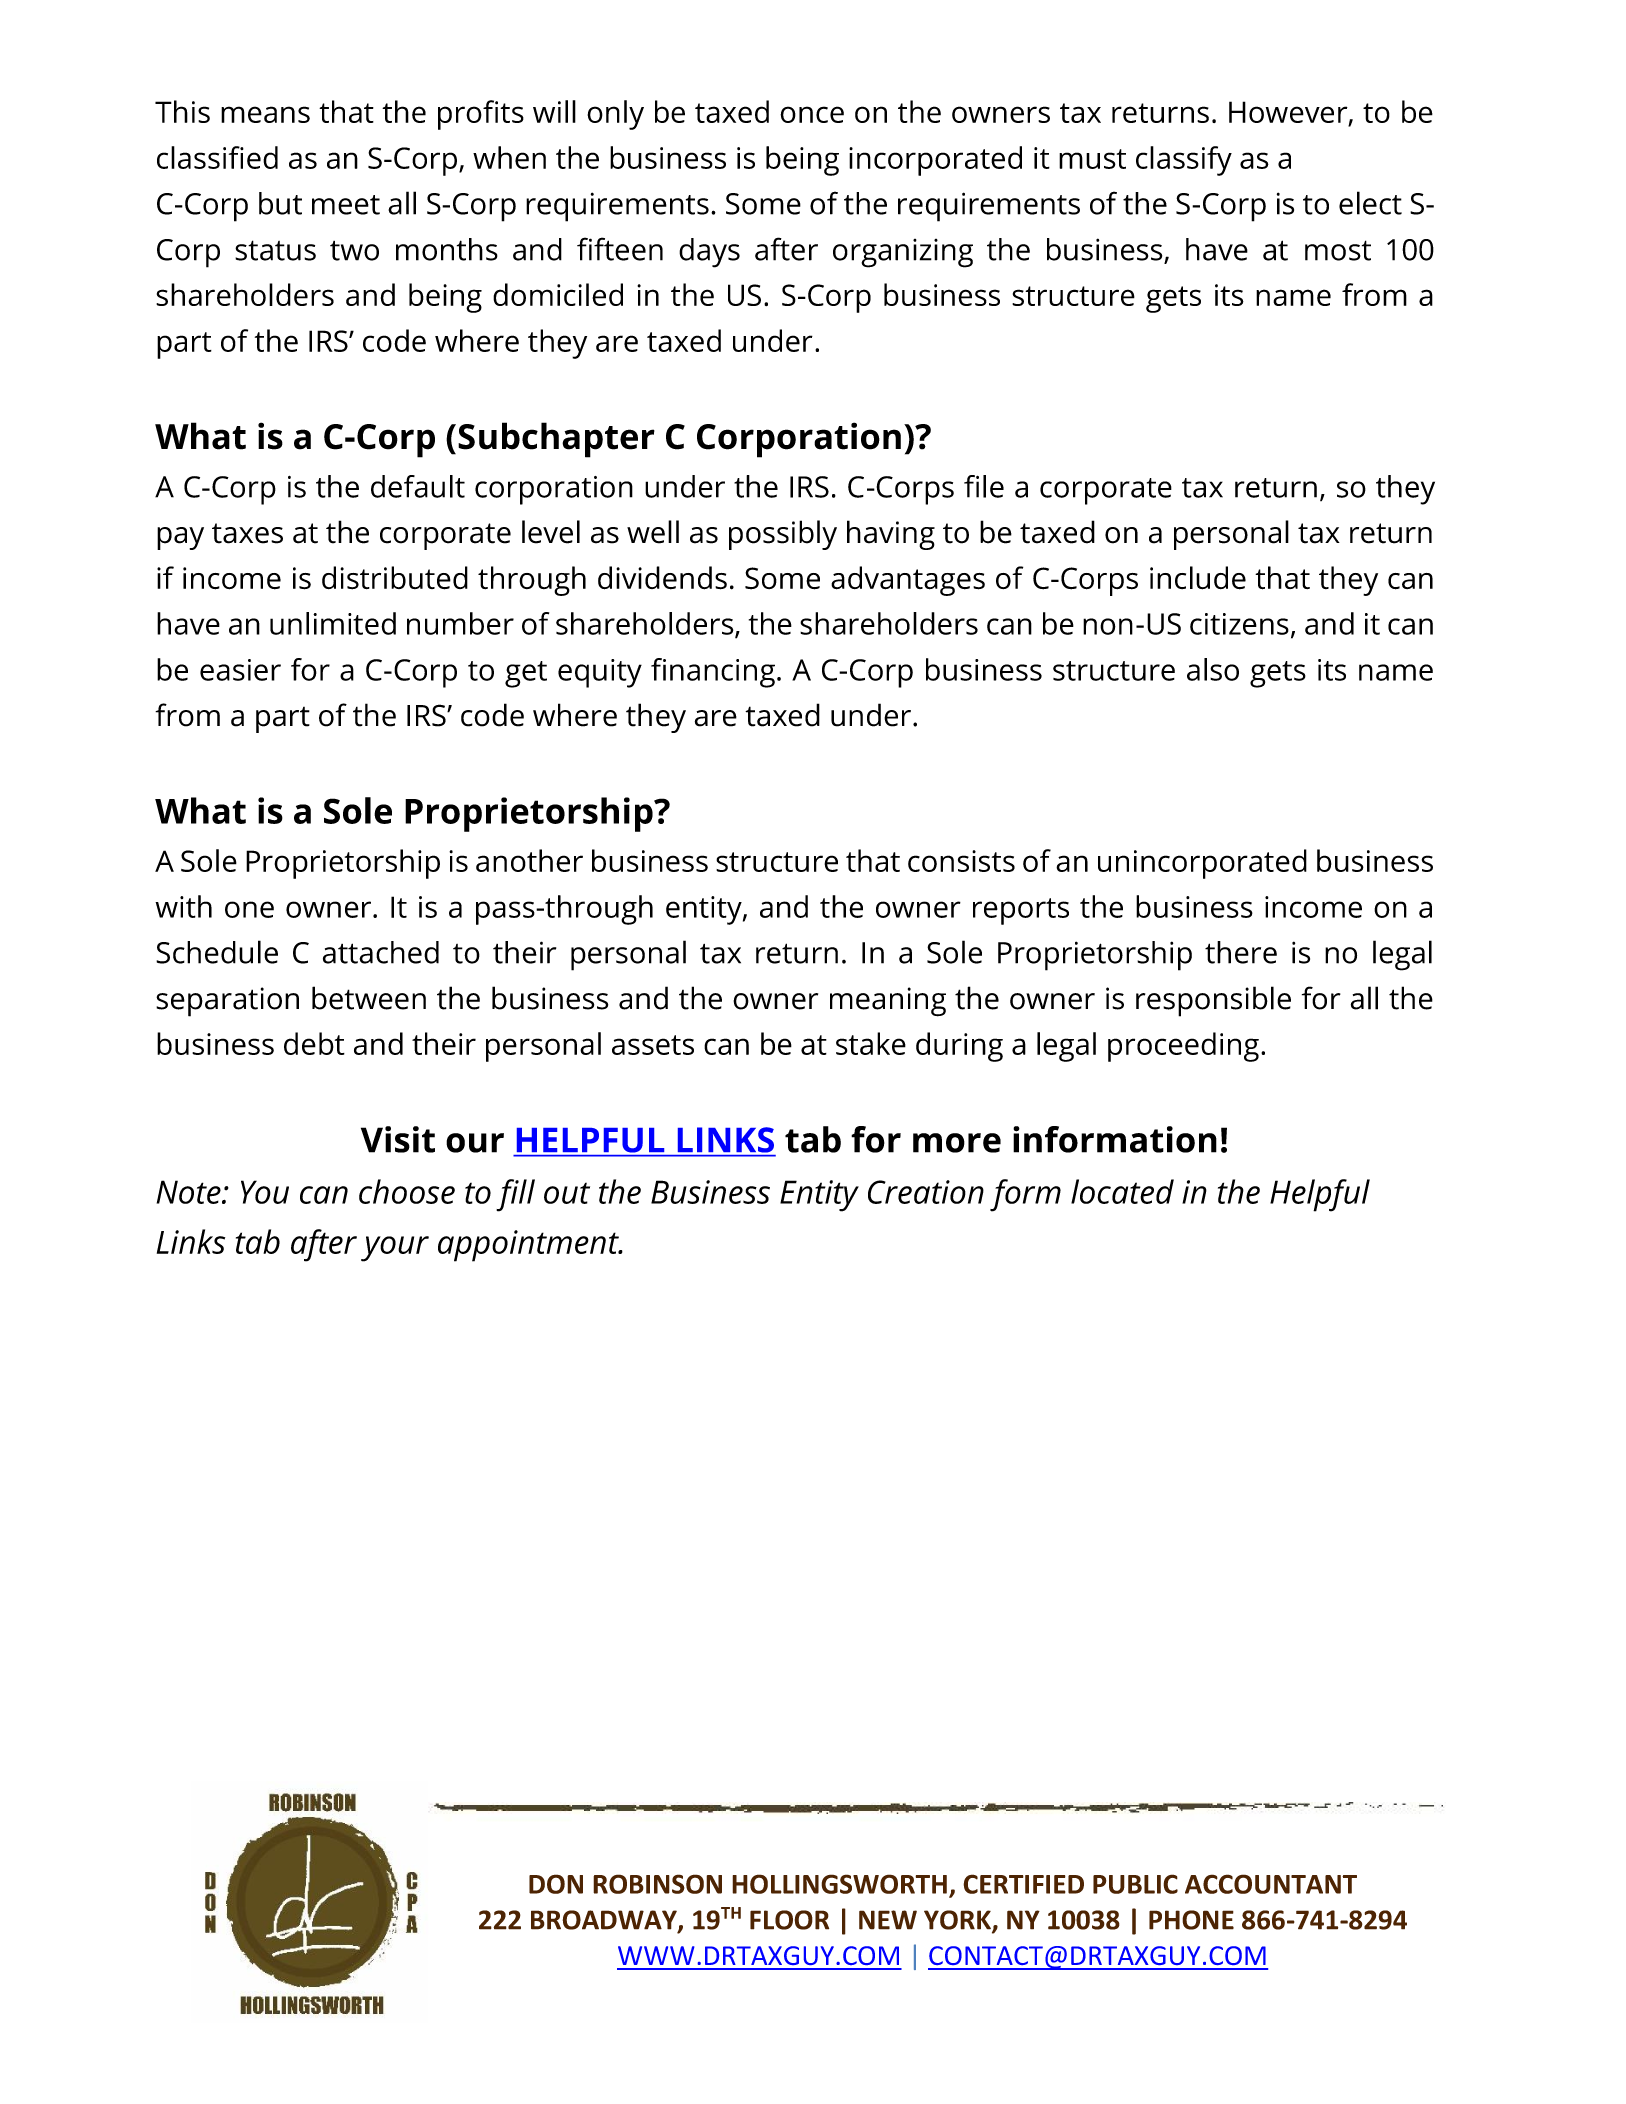 Image resolution: width=1626 pixels, height=2104 pixels. What do you see at coordinates (1213, 1001) in the screenshot?
I see `responsible` at bounding box center [1213, 1001].
